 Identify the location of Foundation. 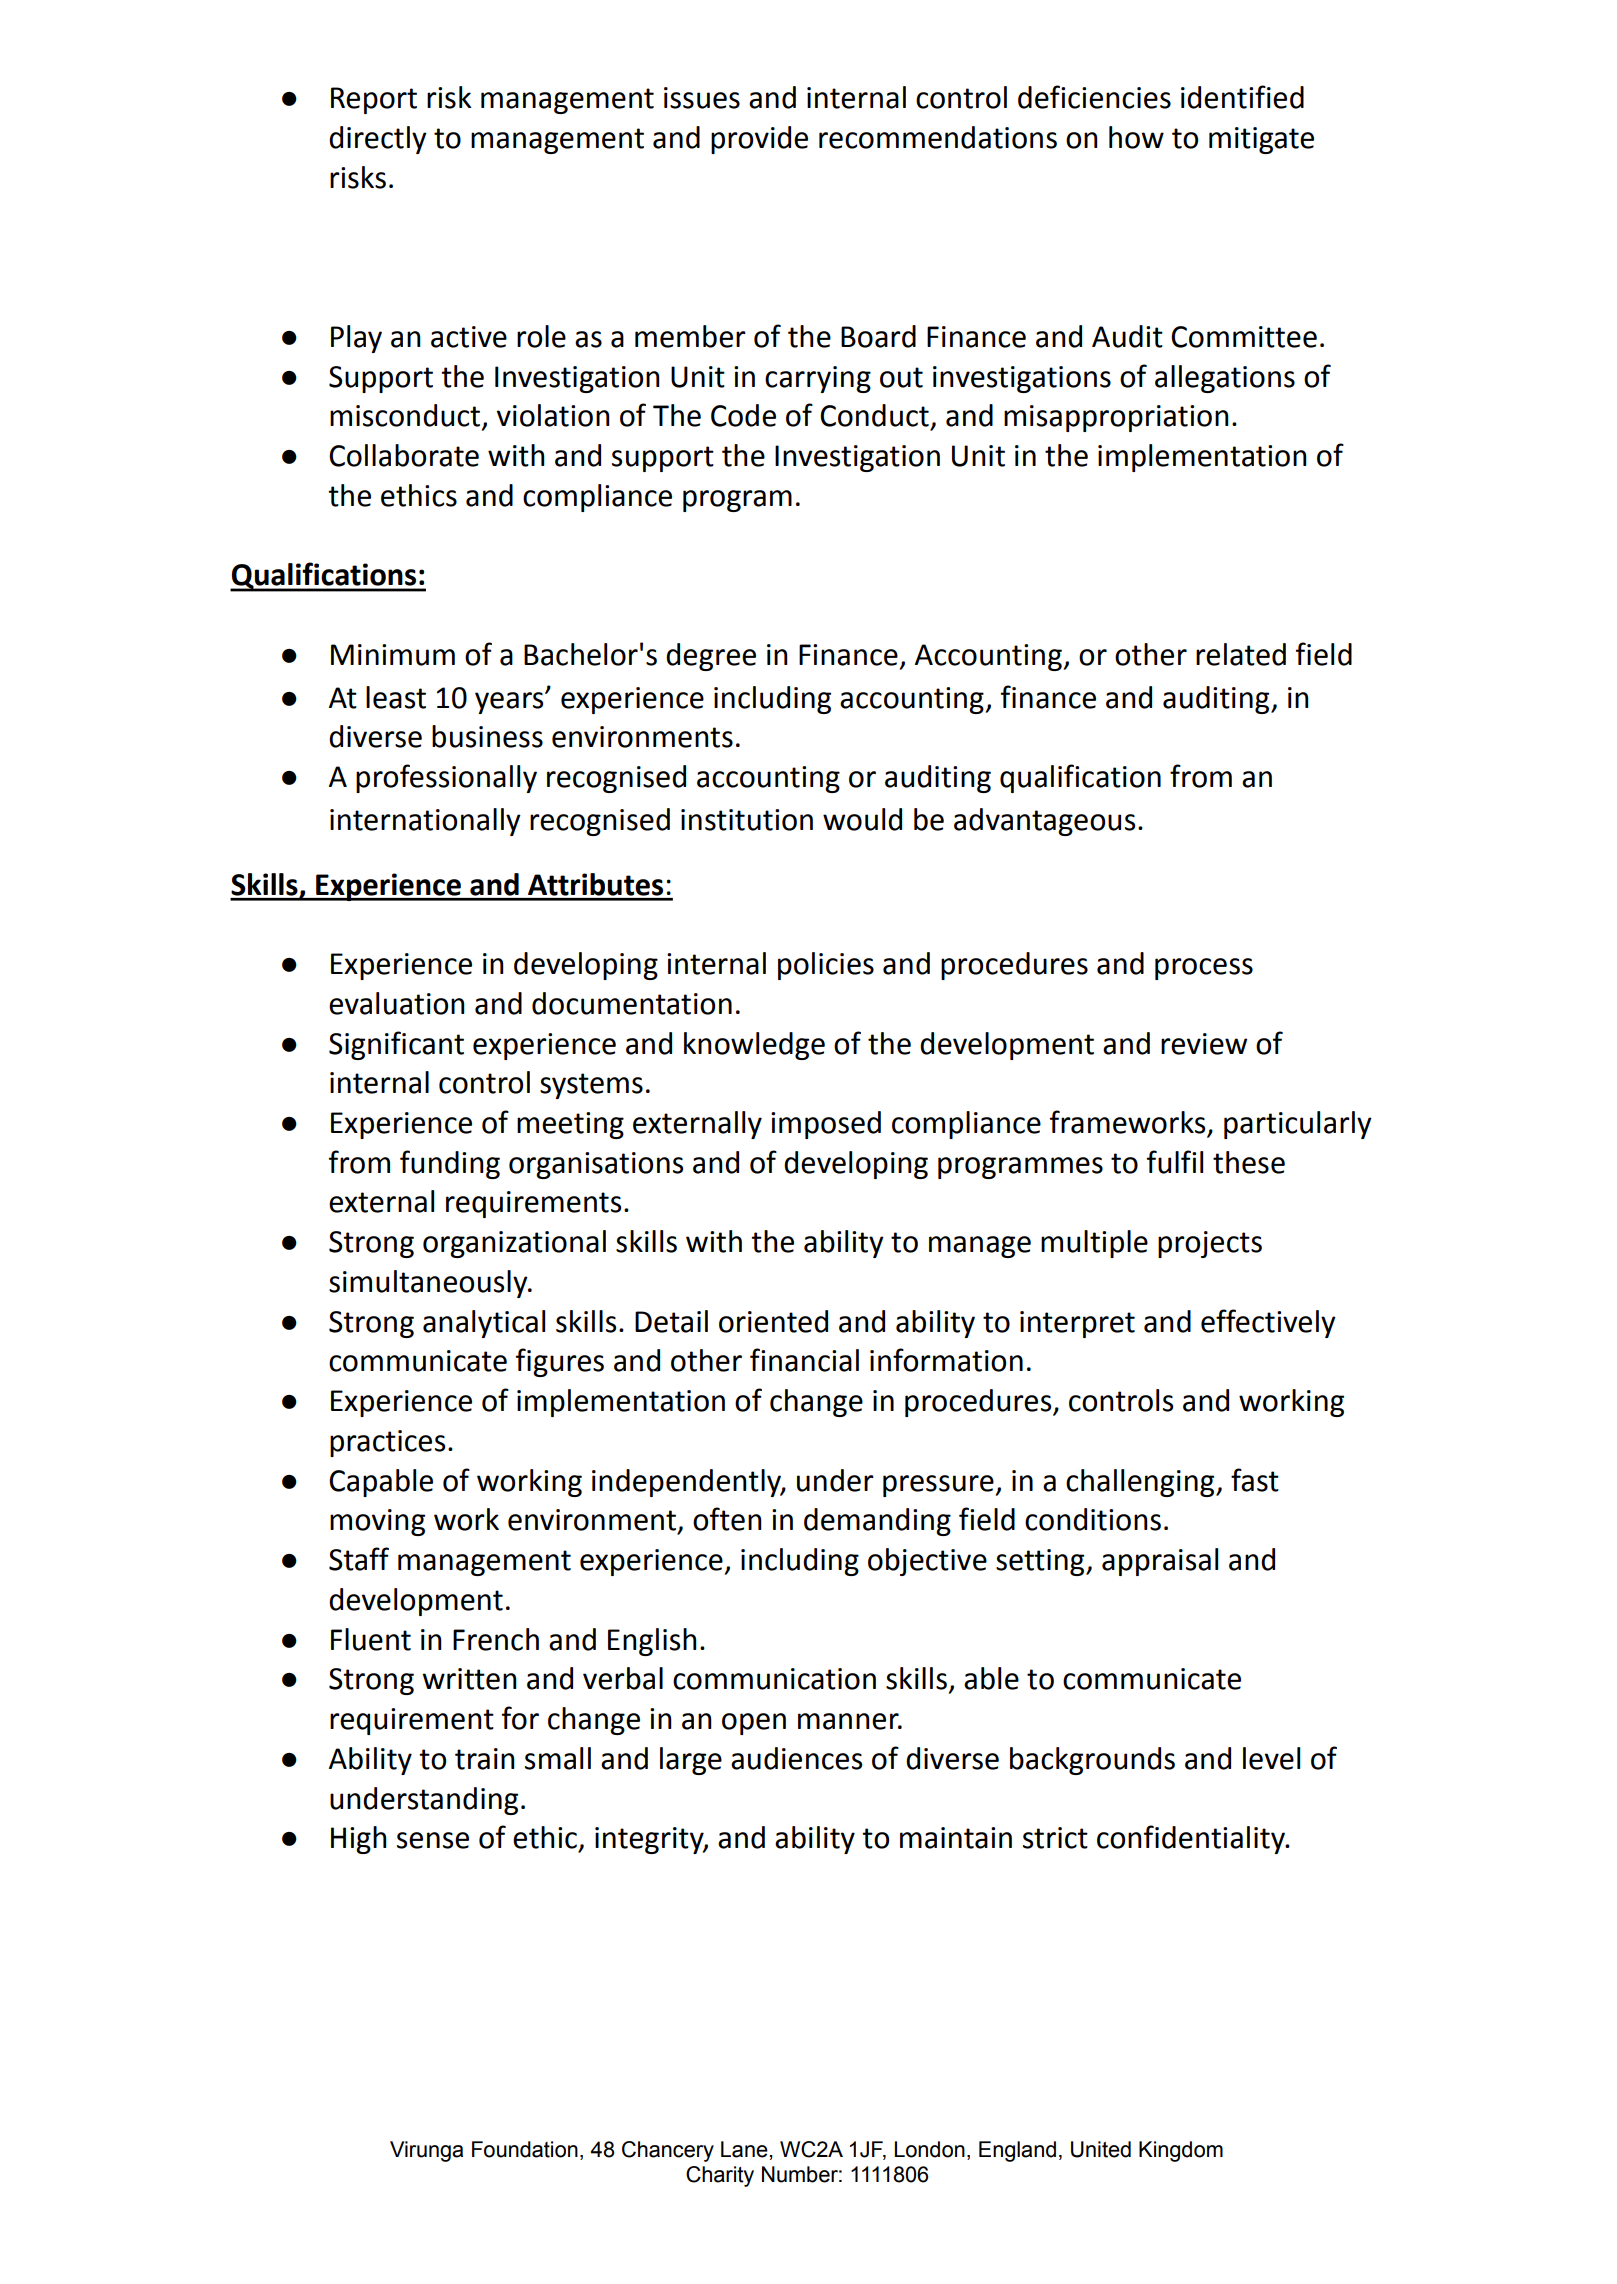
(525, 2149).
